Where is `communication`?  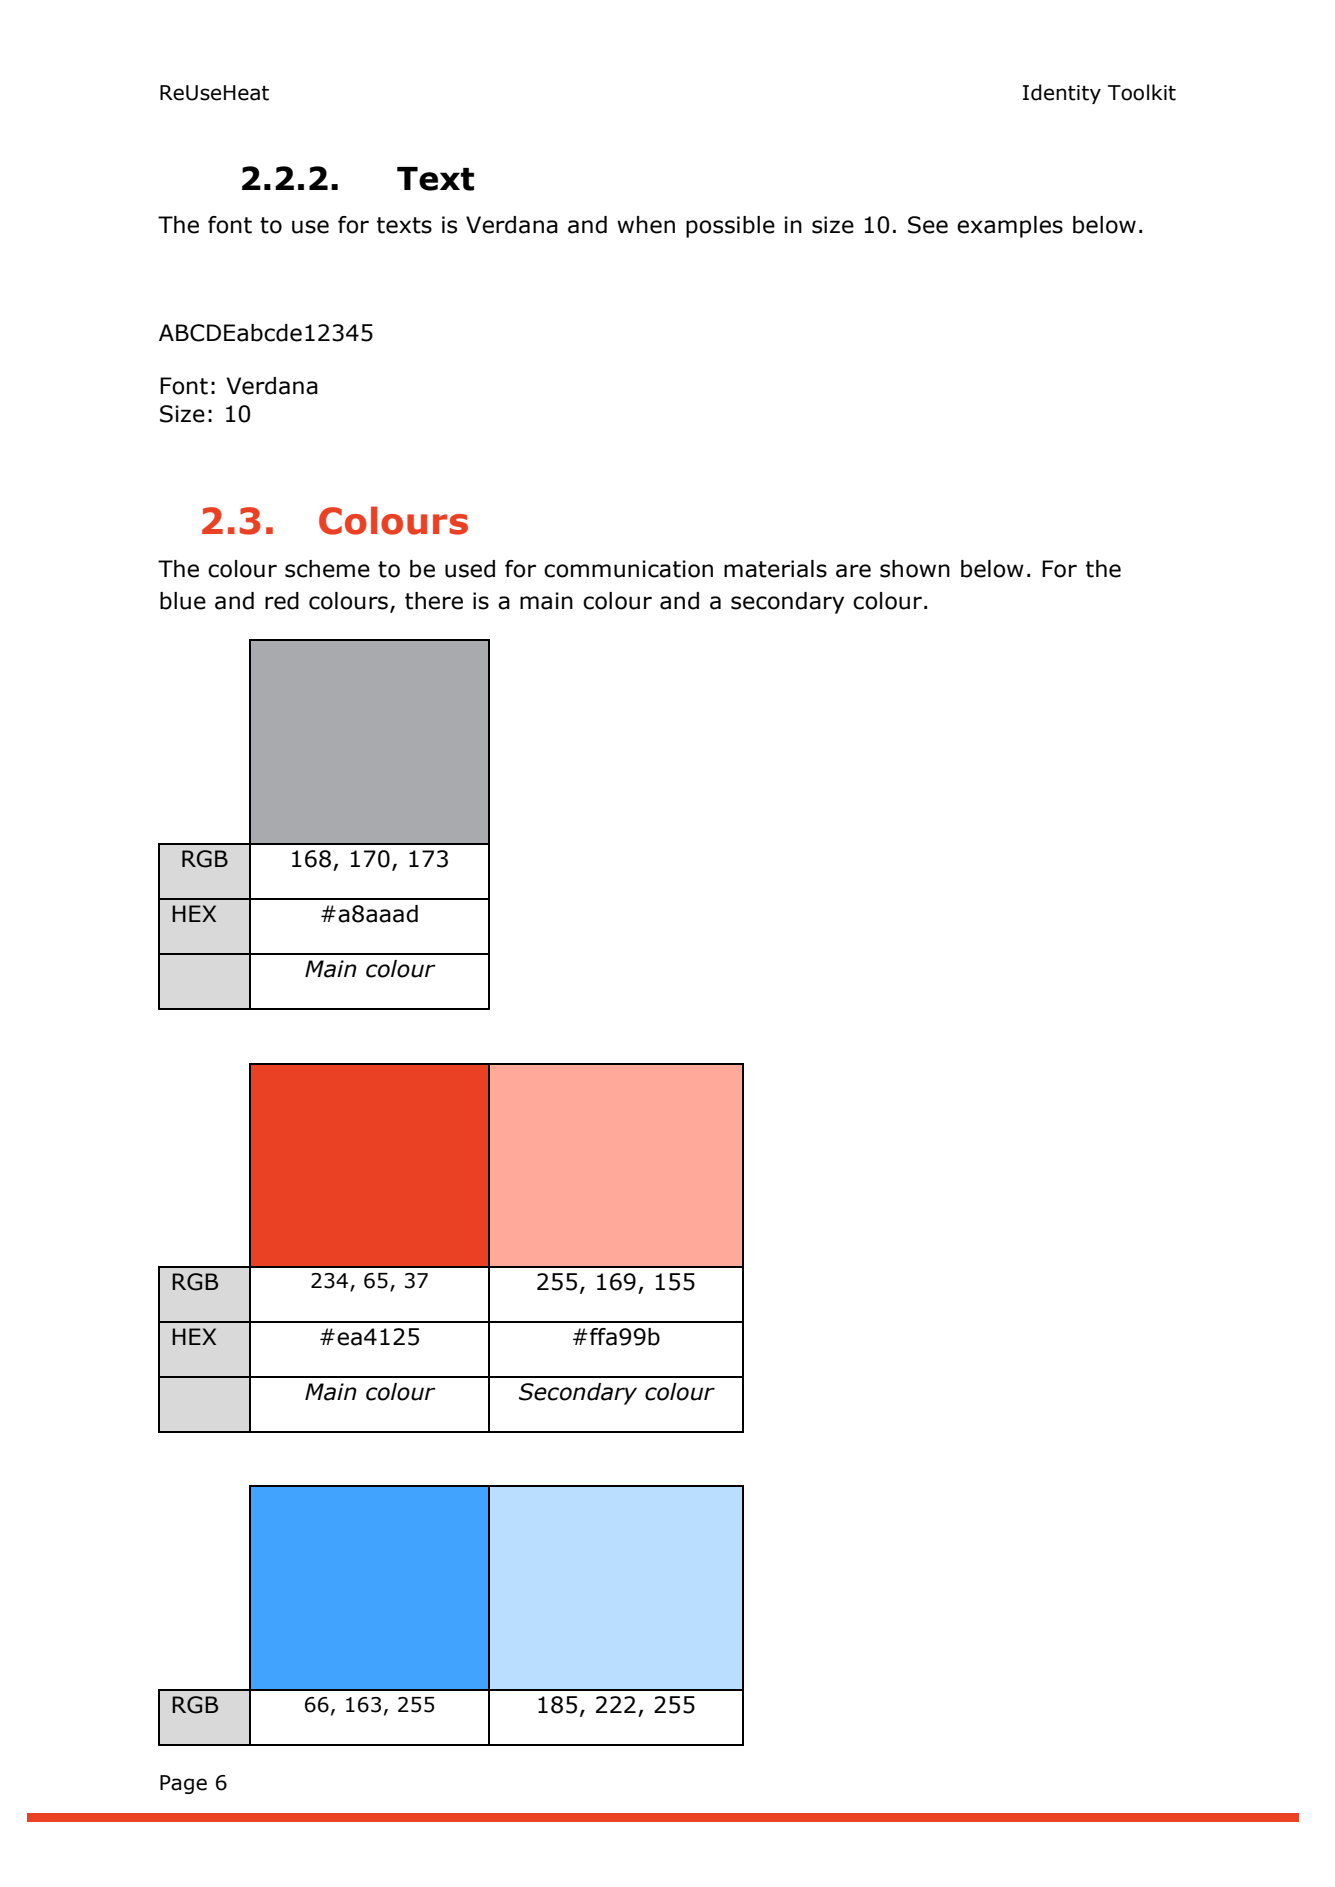
communication is located at coordinates (628, 569).
